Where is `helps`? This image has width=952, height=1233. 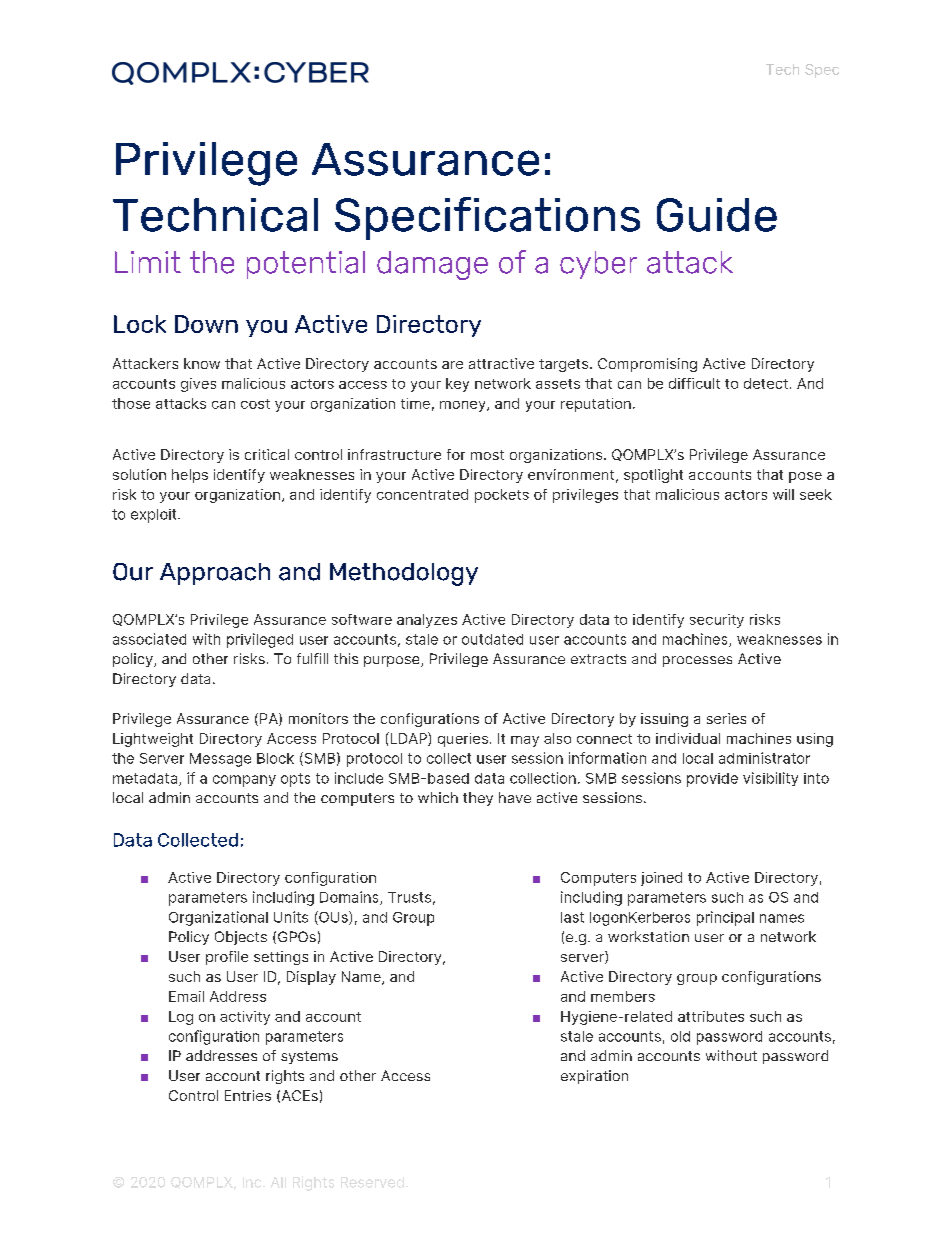 helps is located at coordinates (190, 476).
